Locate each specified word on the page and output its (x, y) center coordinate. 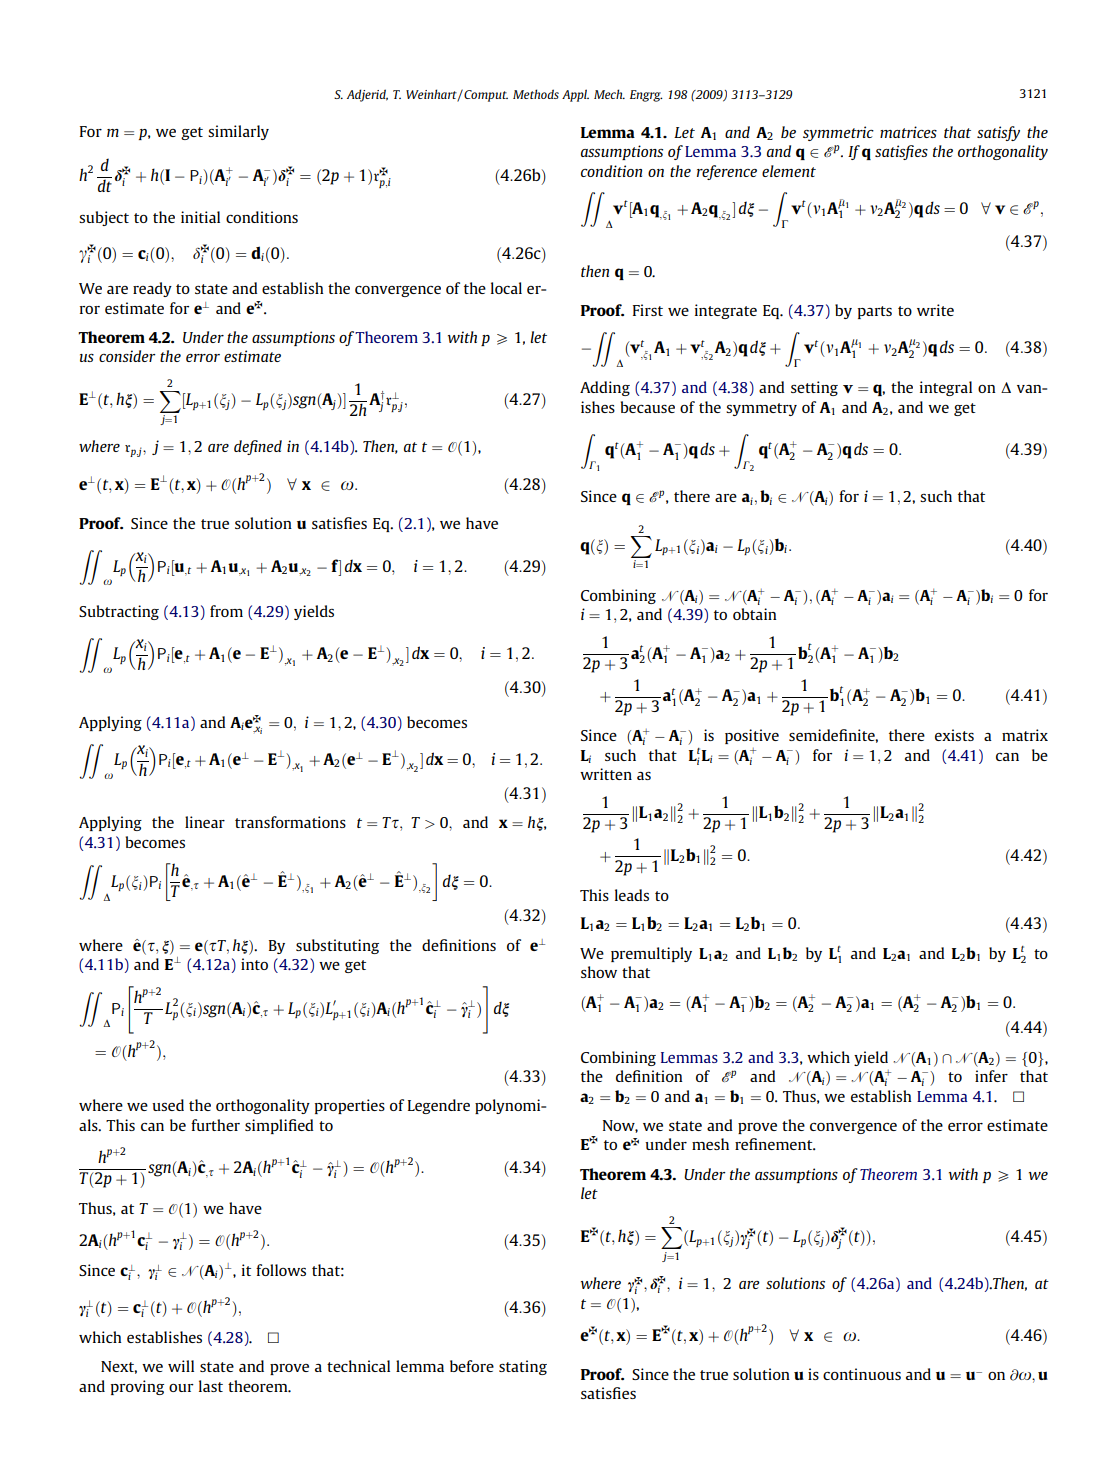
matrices (908, 132)
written (606, 774)
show (599, 972)
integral (946, 388)
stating (523, 1367)
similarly (238, 132)
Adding (605, 388)
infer (991, 1076)
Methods (536, 94)
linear (205, 822)
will (181, 1366)
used (168, 1105)
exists (954, 735)
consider (127, 356)
